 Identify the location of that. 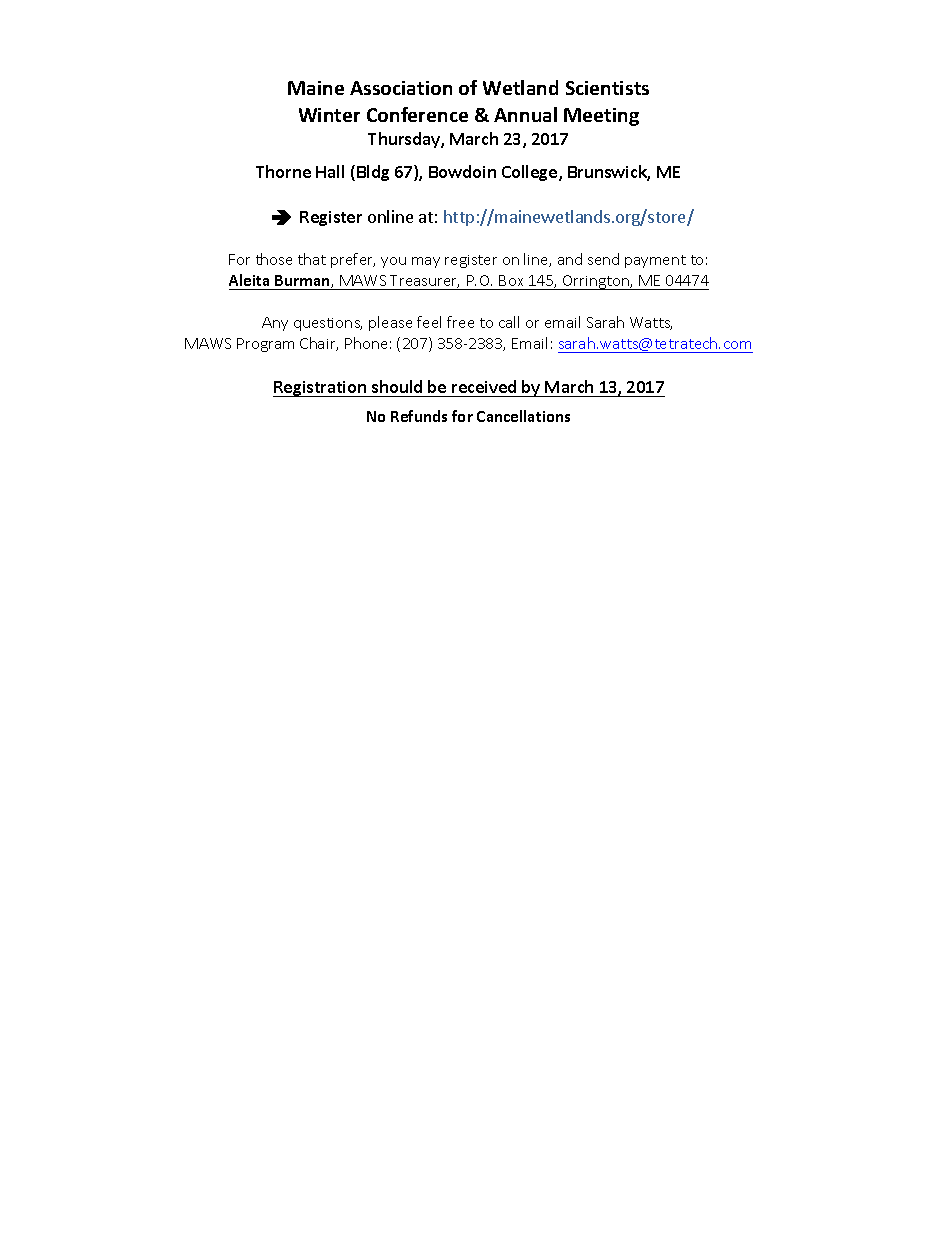
(312, 259).
